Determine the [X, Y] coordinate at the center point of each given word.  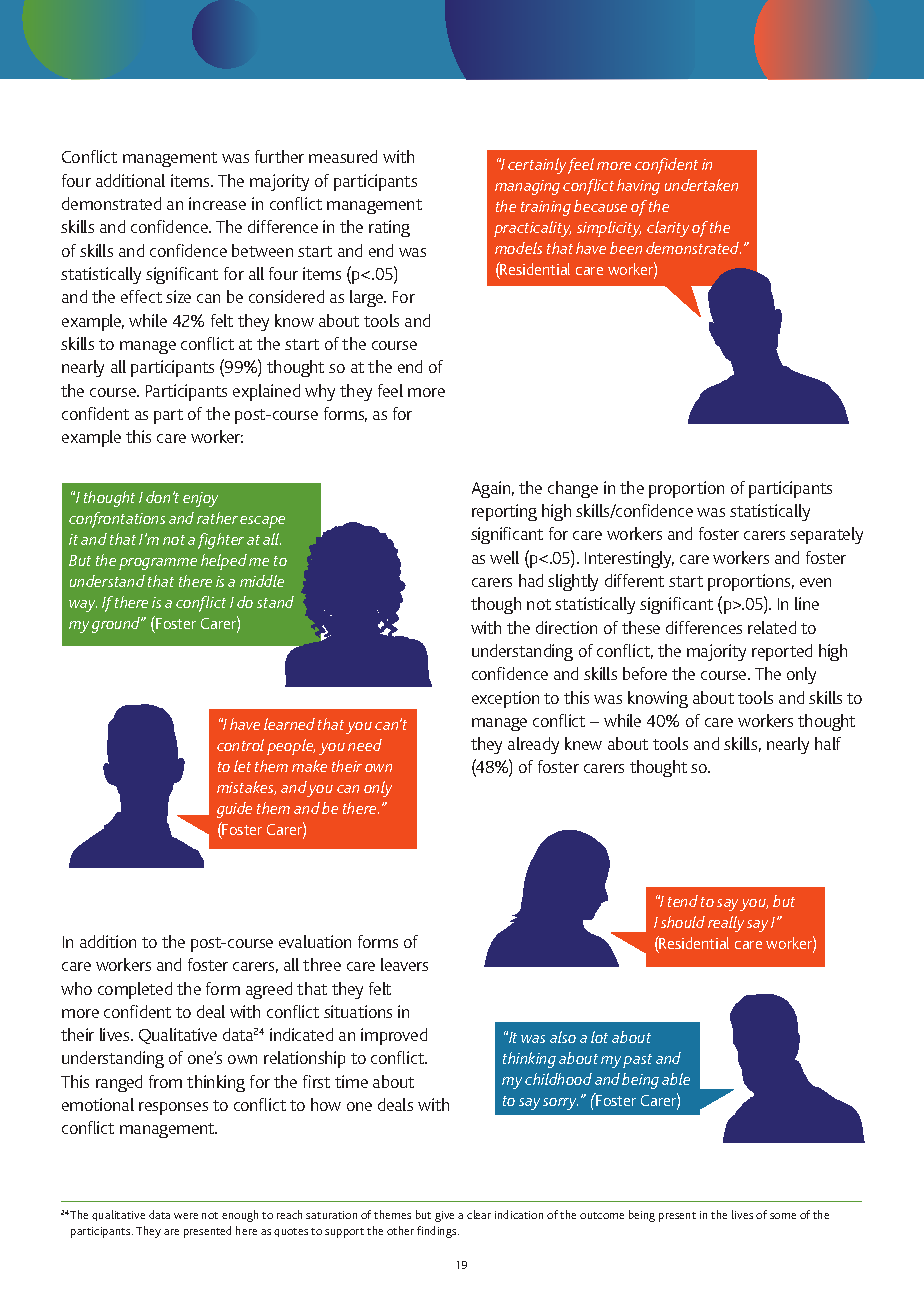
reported [782, 652]
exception [505, 699]
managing [527, 187]
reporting [504, 512]
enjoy [200, 499]
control [240, 745]
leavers [404, 964]
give [444, 1216]
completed [135, 990]
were [186, 1216]
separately [826, 535]
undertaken [701, 185]
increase [217, 203]
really [726, 924]
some [783, 1216]
